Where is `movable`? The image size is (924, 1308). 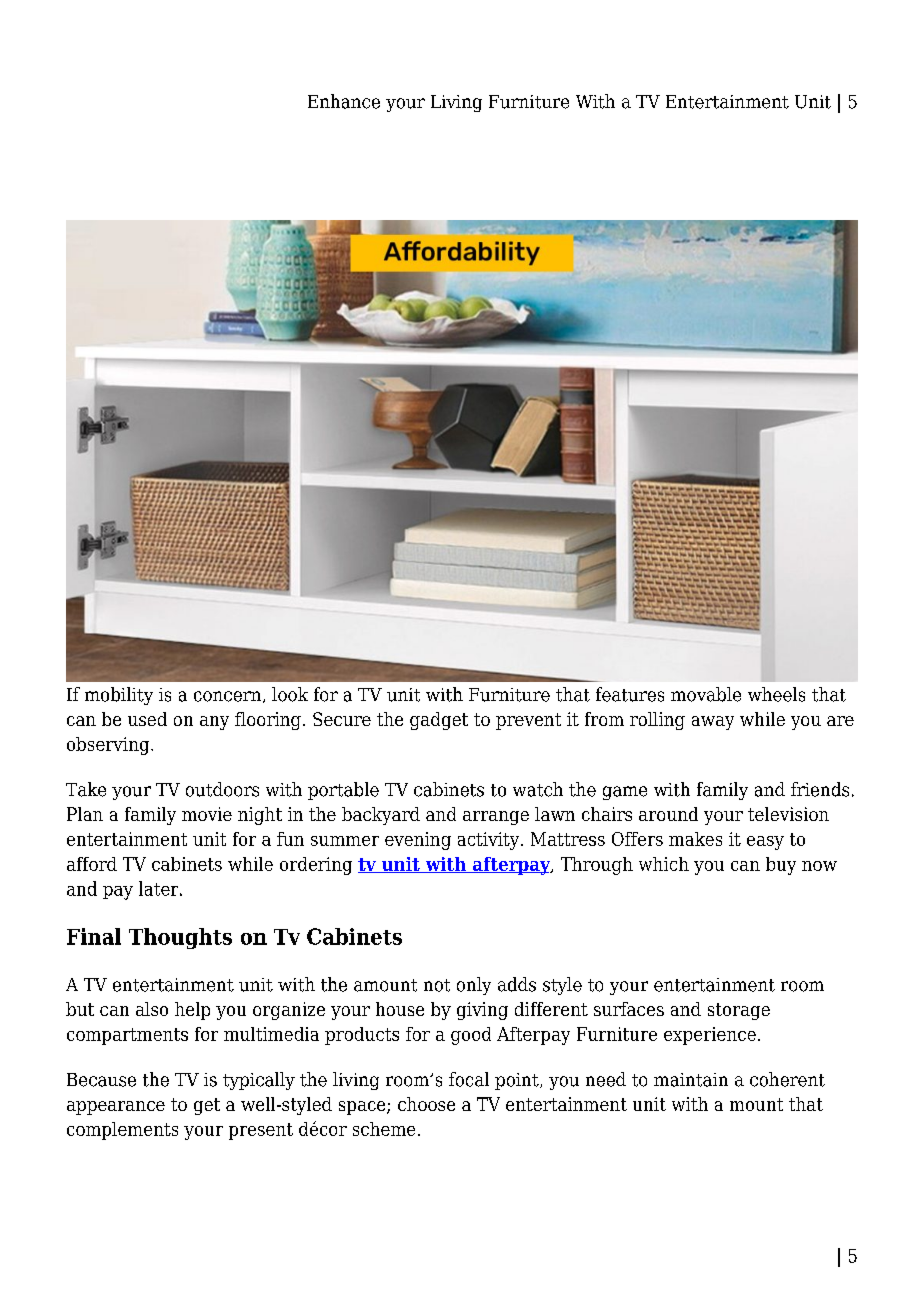
movable is located at coordinates (706, 694).
